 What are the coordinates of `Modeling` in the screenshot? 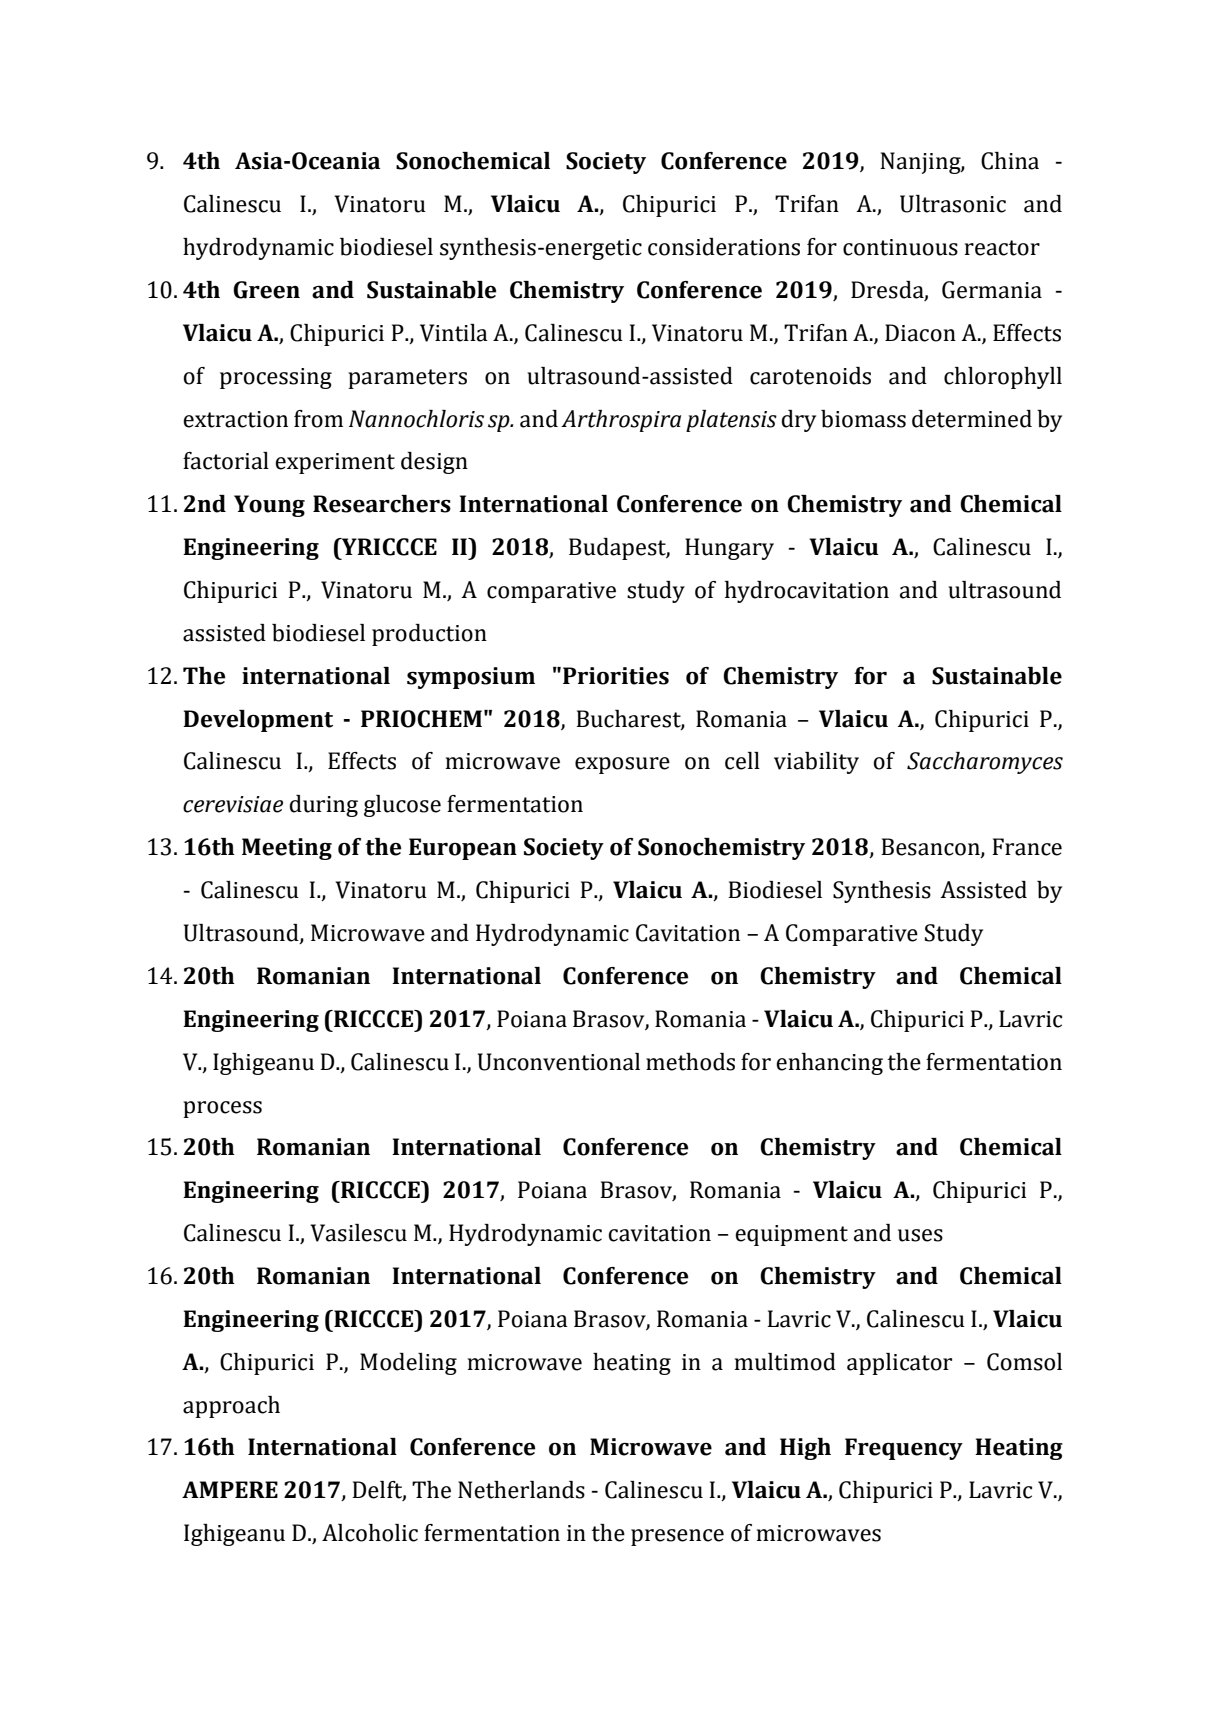 It's located at (408, 1364).
